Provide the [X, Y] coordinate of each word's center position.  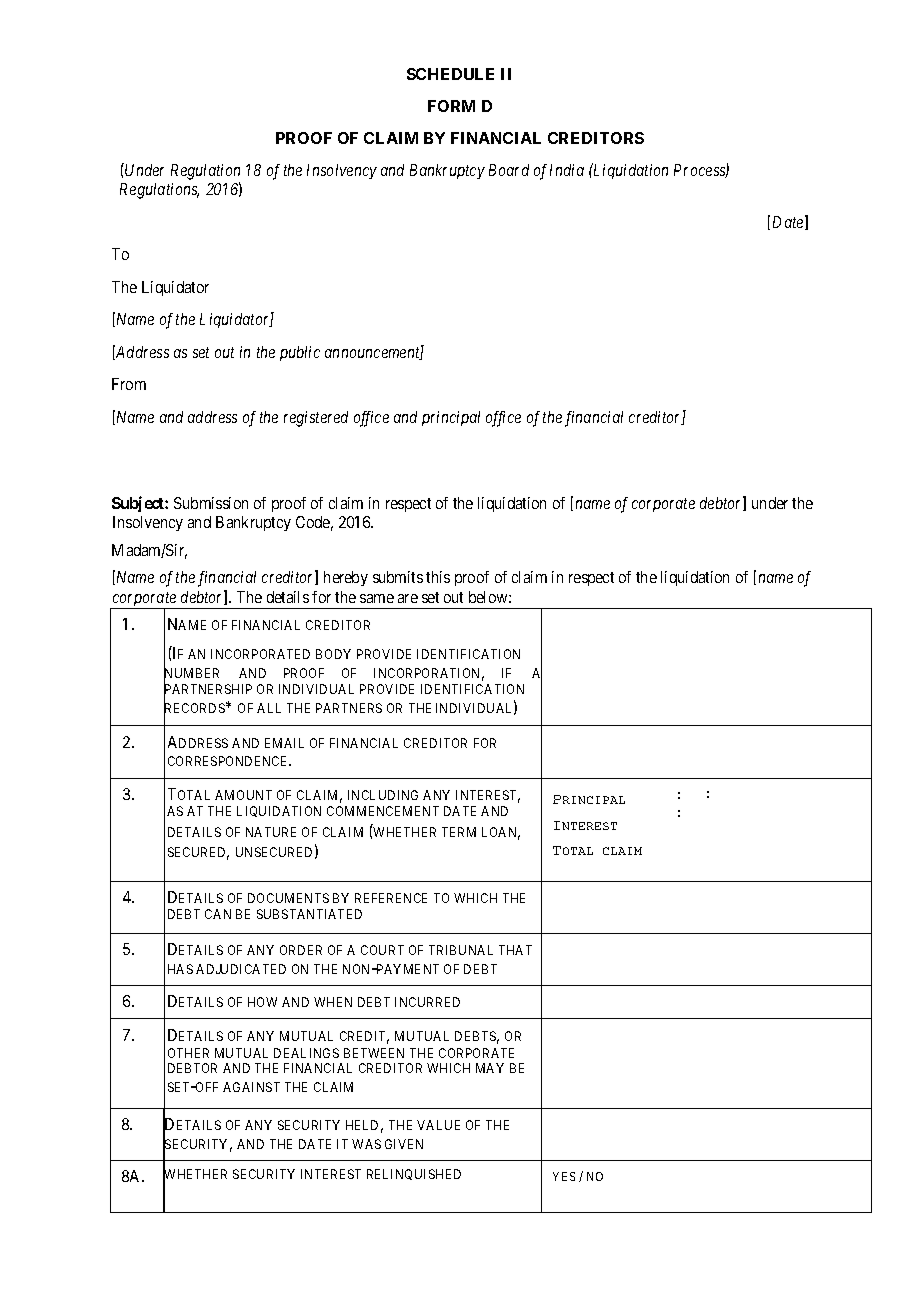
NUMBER [191, 674]
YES [564, 1176]
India [567, 170]
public [300, 353]
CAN [218, 914]
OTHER [188, 1053]
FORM [451, 106]
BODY [333, 654]
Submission [211, 503]
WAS [366, 1144]
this [438, 577]
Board [509, 170]
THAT [515, 950]
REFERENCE [391, 898]
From [129, 384]
